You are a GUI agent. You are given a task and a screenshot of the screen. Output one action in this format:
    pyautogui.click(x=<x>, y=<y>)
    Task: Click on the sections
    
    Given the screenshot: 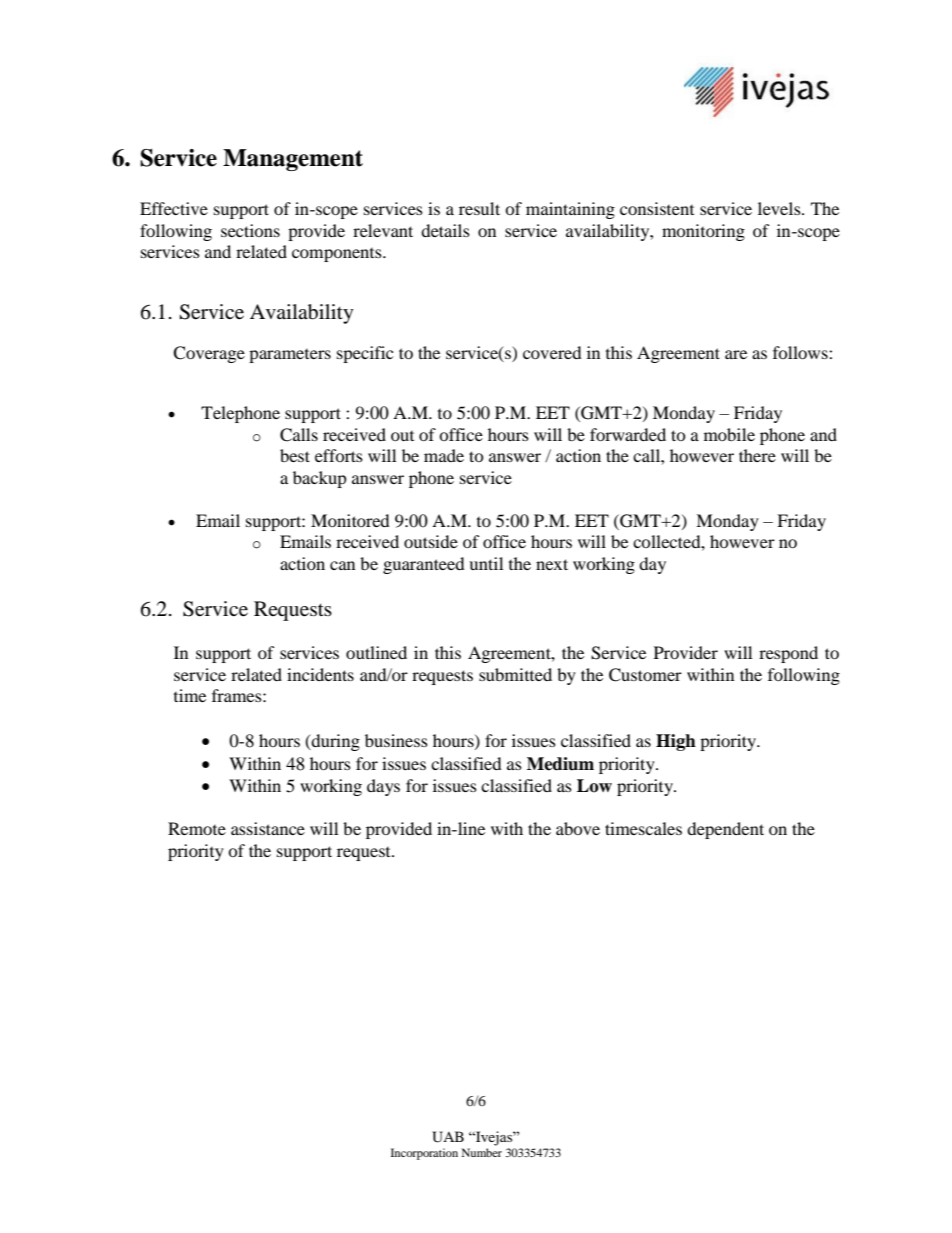 What is the action you would take?
    pyautogui.click(x=250, y=230)
